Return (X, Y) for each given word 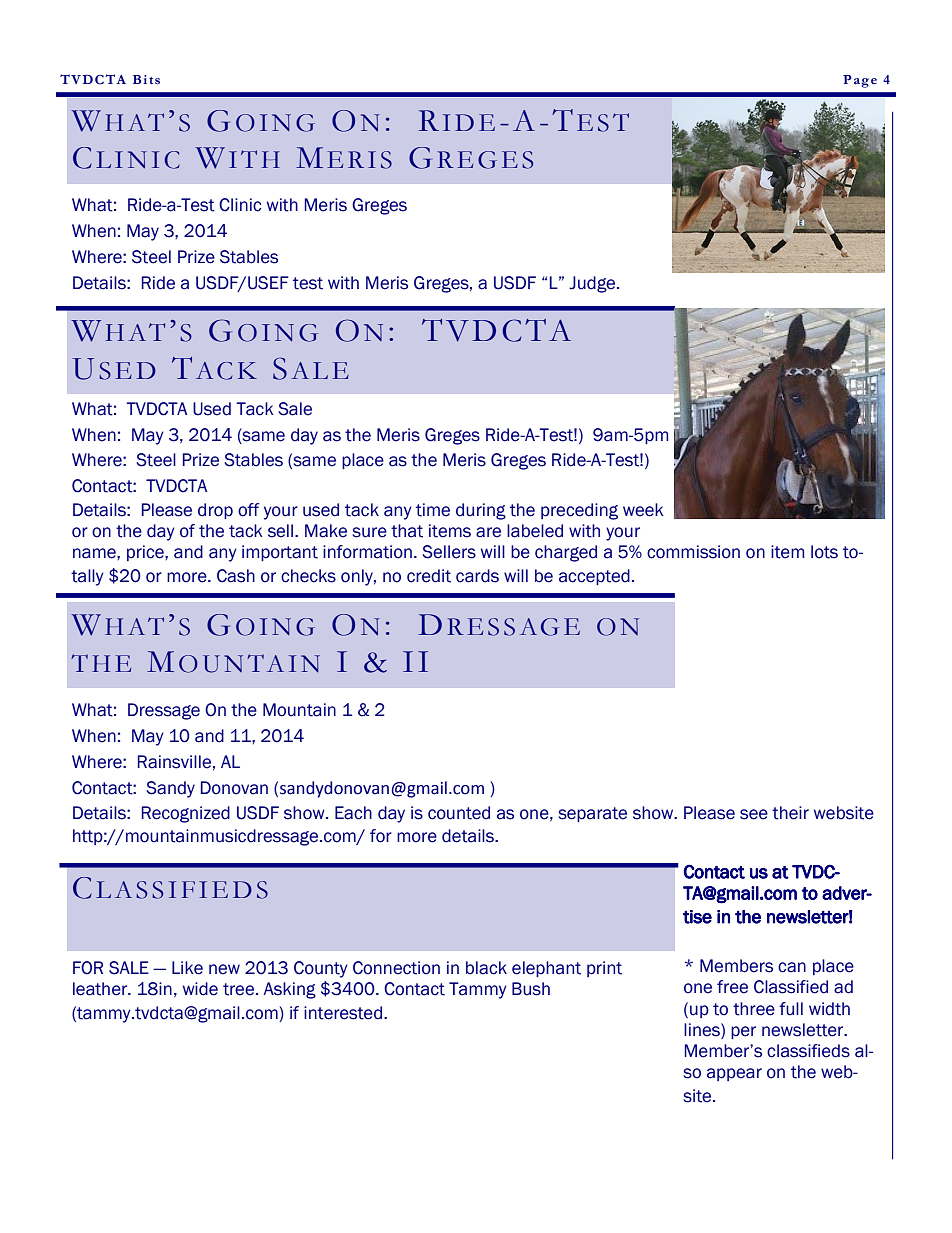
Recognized (186, 814)
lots (824, 552)
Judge (593, 284)
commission (693, 552)
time (433, 510)
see (754, 814)
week (643, 510)
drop (215, 511)
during (481, 511)
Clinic (240, 205)
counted (459, 813)
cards (477, 576)
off (248, 510)
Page (860, 81)
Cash (236, 576)
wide (200, 989)
